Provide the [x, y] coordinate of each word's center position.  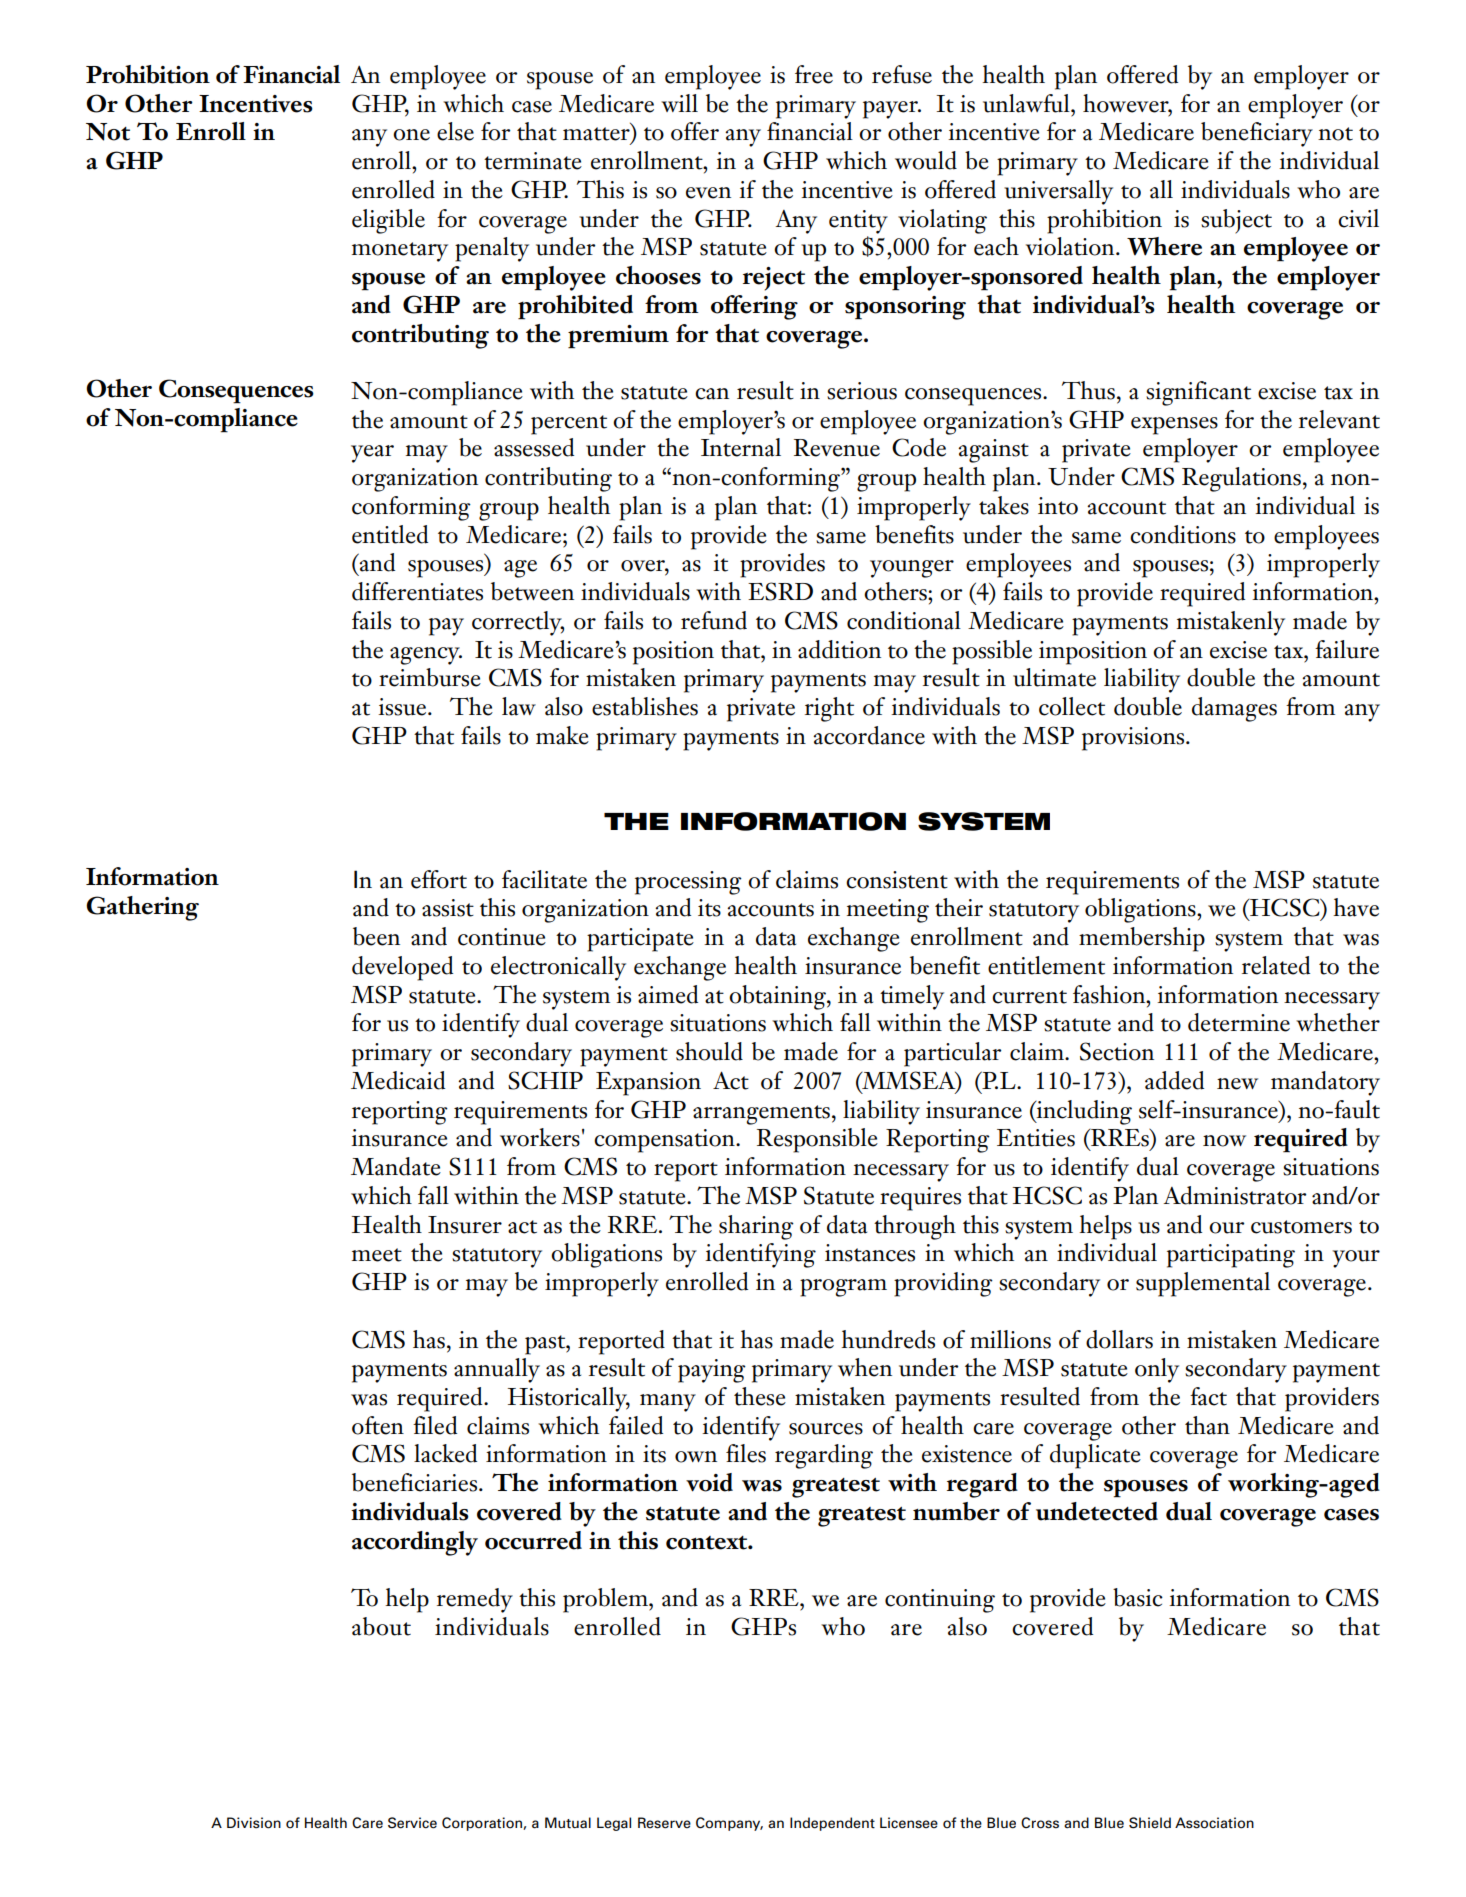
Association [1214, 1823]
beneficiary [1257, 134]
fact [1208, 1396]
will [679, 103]
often [378, 1425]
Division [254, 1823]
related [1276, 965]
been [376, 936]
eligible [388, 221]
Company [729, 1824]
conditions [1183, 534]
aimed [668, 994]
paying [712, 1371]
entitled [390, 534]
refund [714, 620]
